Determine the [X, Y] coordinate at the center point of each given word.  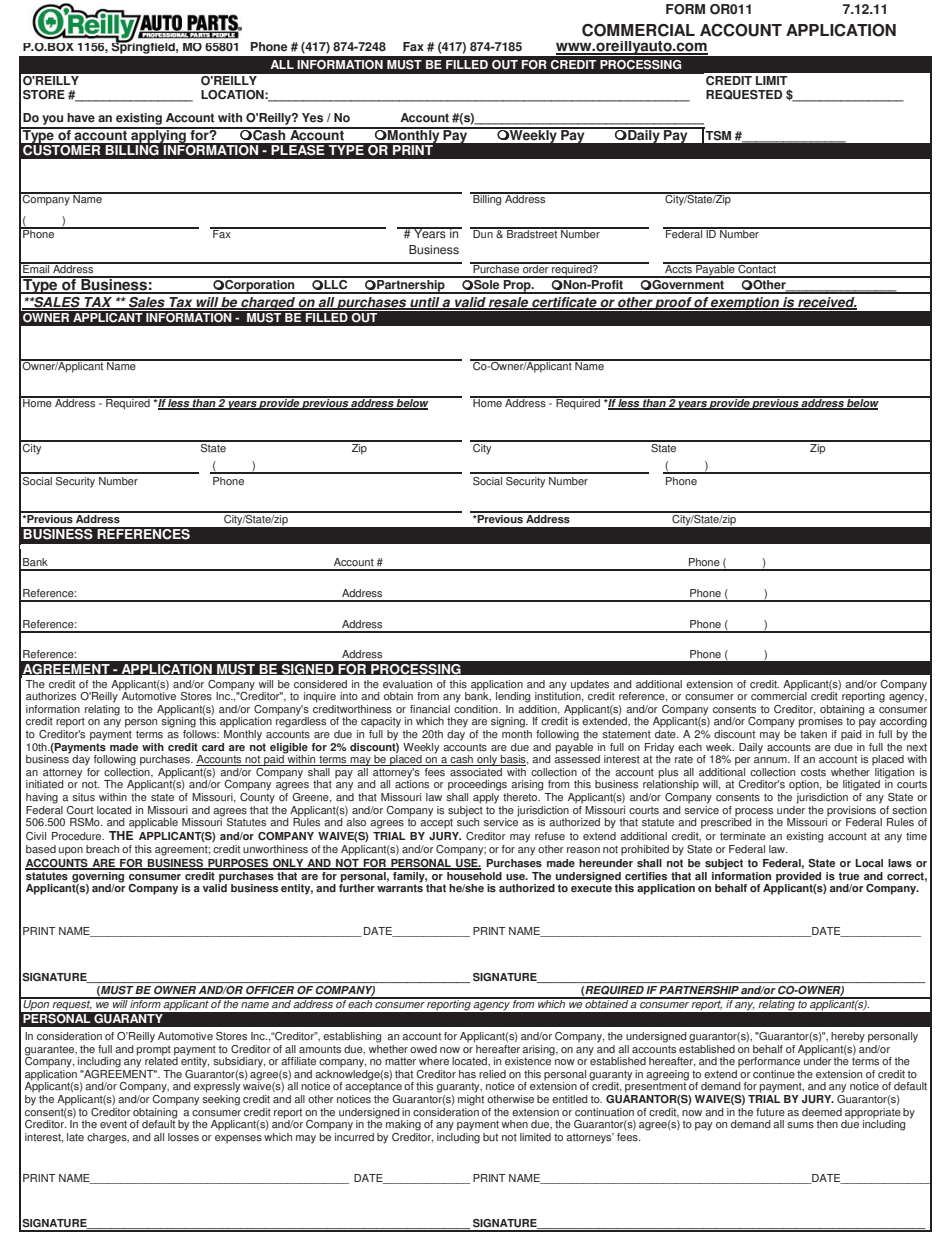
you [53, 121]
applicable [153, 823]
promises [821, 722]
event [113, 1124]
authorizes [51, 696]
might [471, 1099]
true [848, 876]
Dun [483, 233]
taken [813, 734]
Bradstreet [532, 233]
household [473, 875]
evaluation [407, 684]
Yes [312, 118]
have [81, 118]
